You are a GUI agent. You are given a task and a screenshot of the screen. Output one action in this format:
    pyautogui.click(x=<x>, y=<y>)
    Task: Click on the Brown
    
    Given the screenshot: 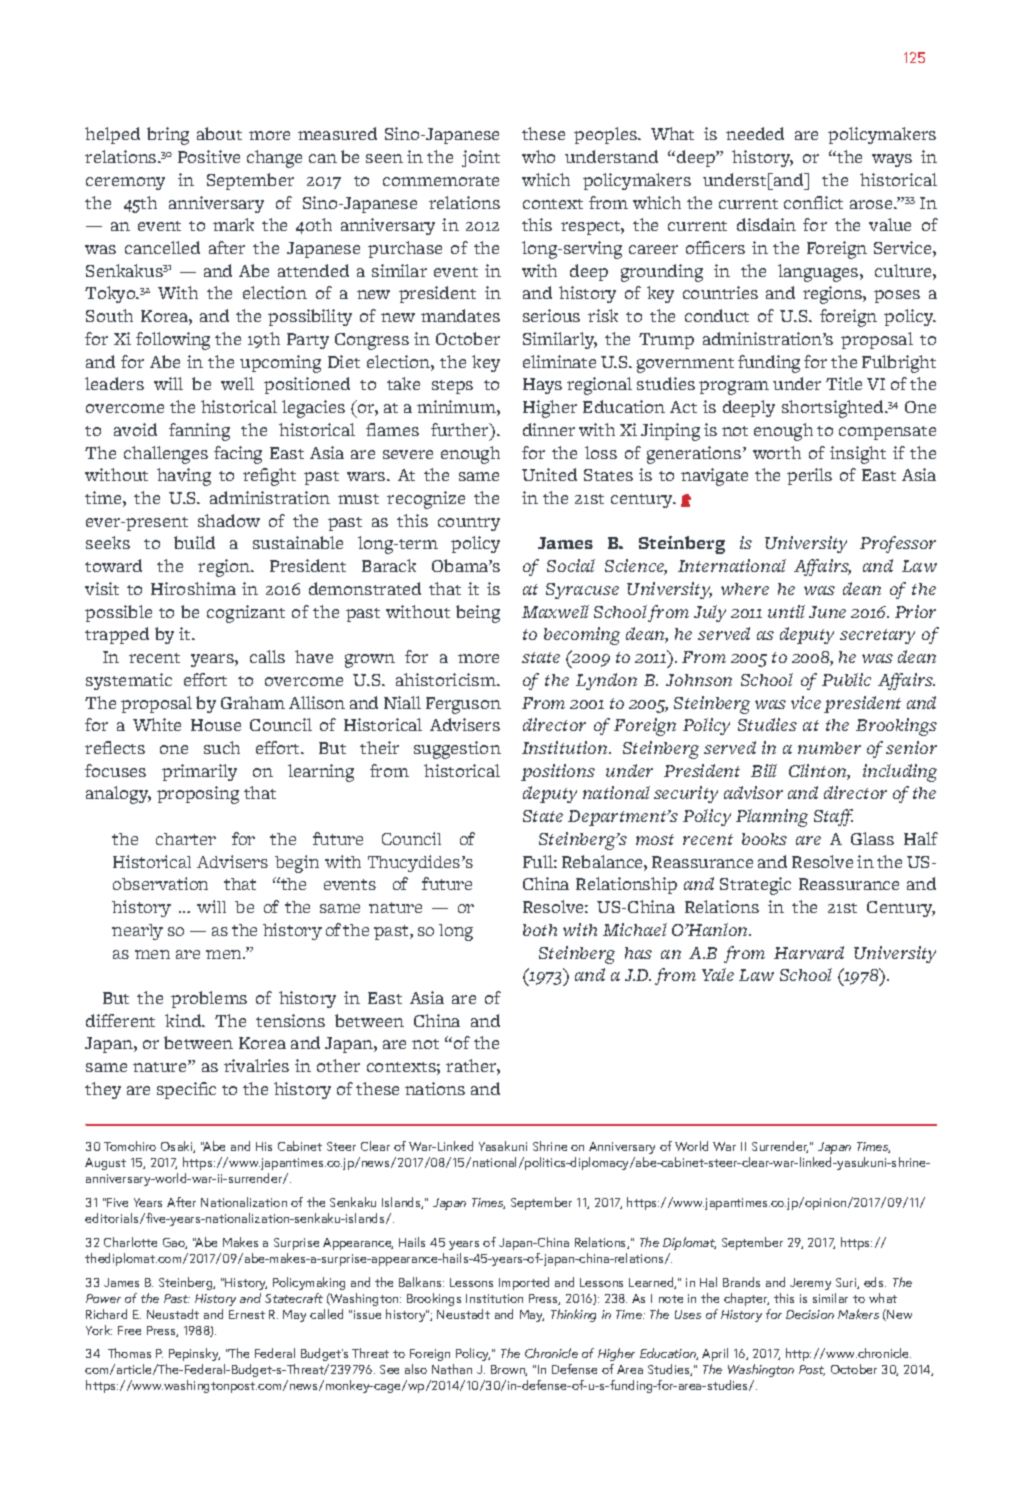 What is the action you would take?
    pyautogui.click(x=509, y=1370)
